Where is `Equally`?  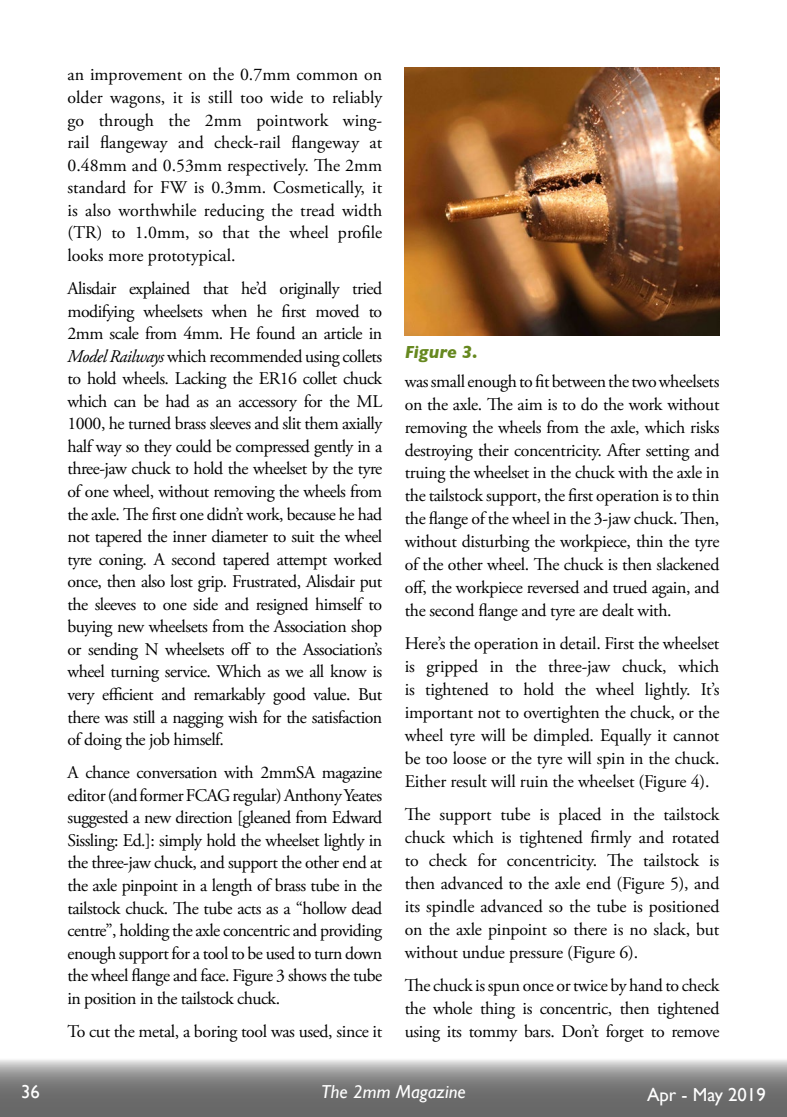
Equally is located at coordinates (626, 737).
